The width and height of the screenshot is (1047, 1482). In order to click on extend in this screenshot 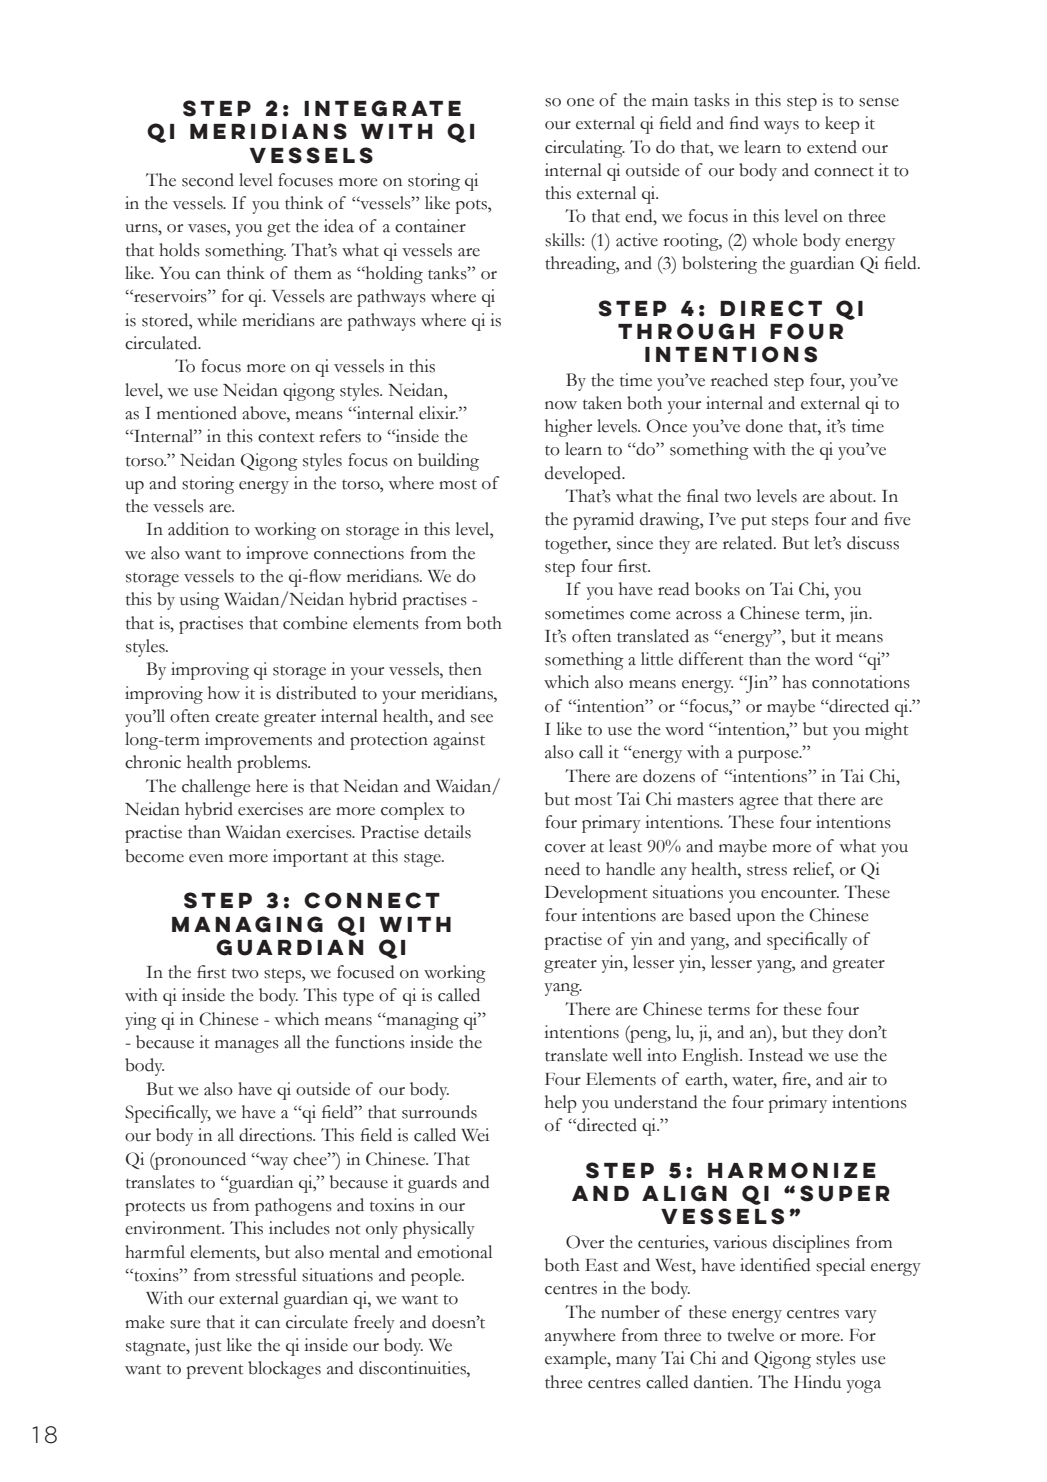, I will do `click(832, 147)`.
